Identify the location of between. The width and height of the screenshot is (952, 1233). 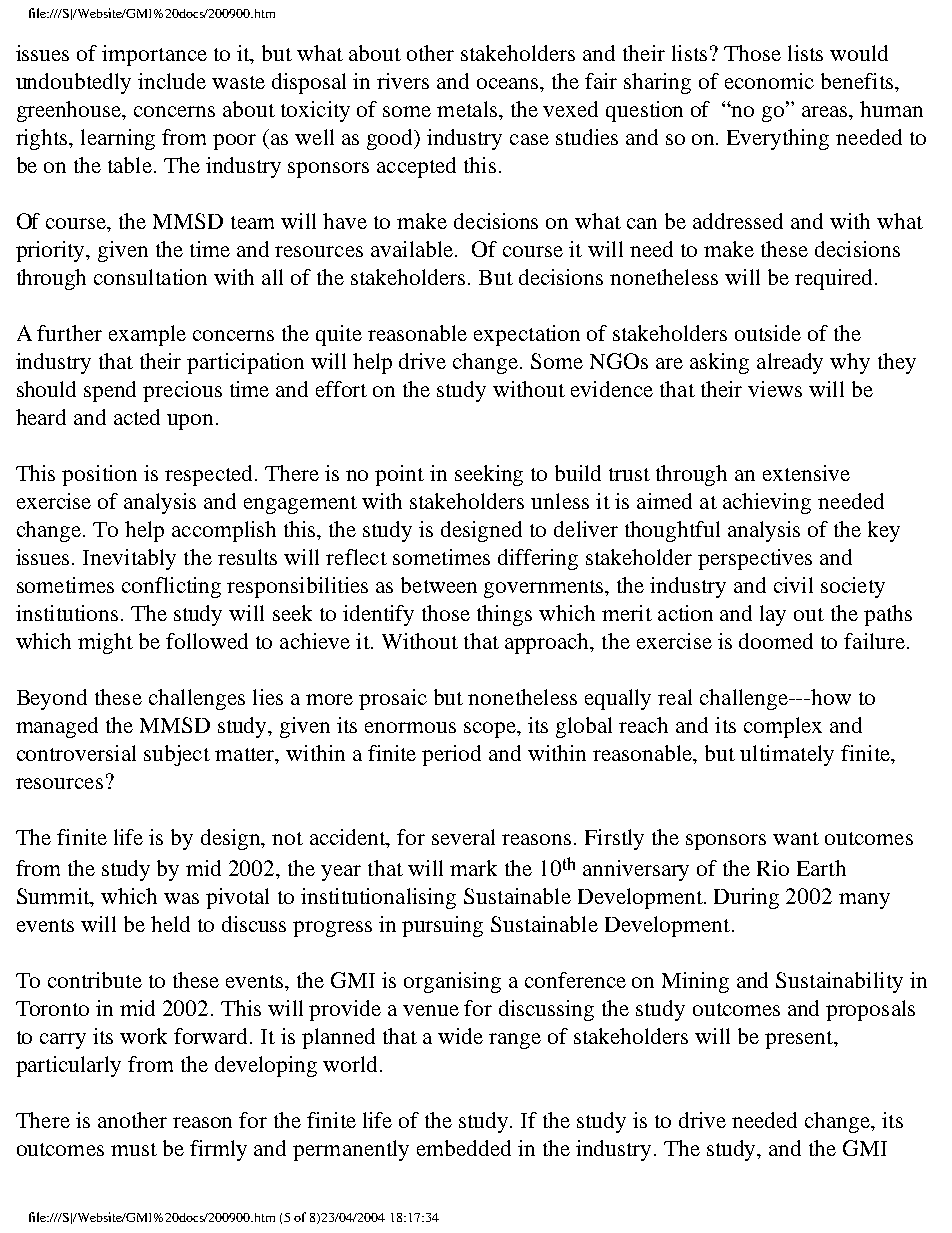
(439, 585).
